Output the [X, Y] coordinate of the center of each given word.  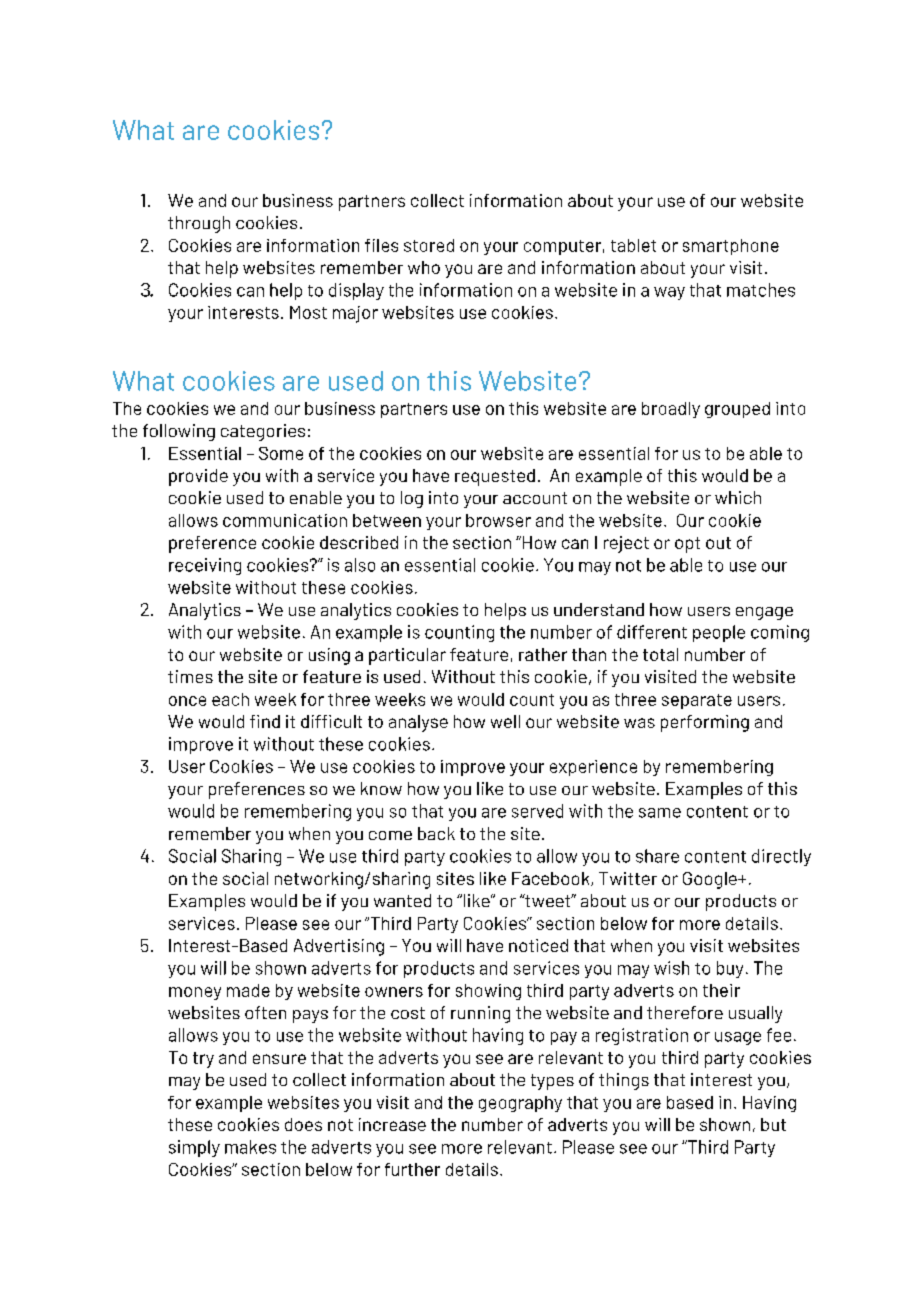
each [230, 699]
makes [250, 1147]
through [199, 224]
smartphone [731, 247]
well [505, 721]
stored [429, 245]
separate [697, 701]
